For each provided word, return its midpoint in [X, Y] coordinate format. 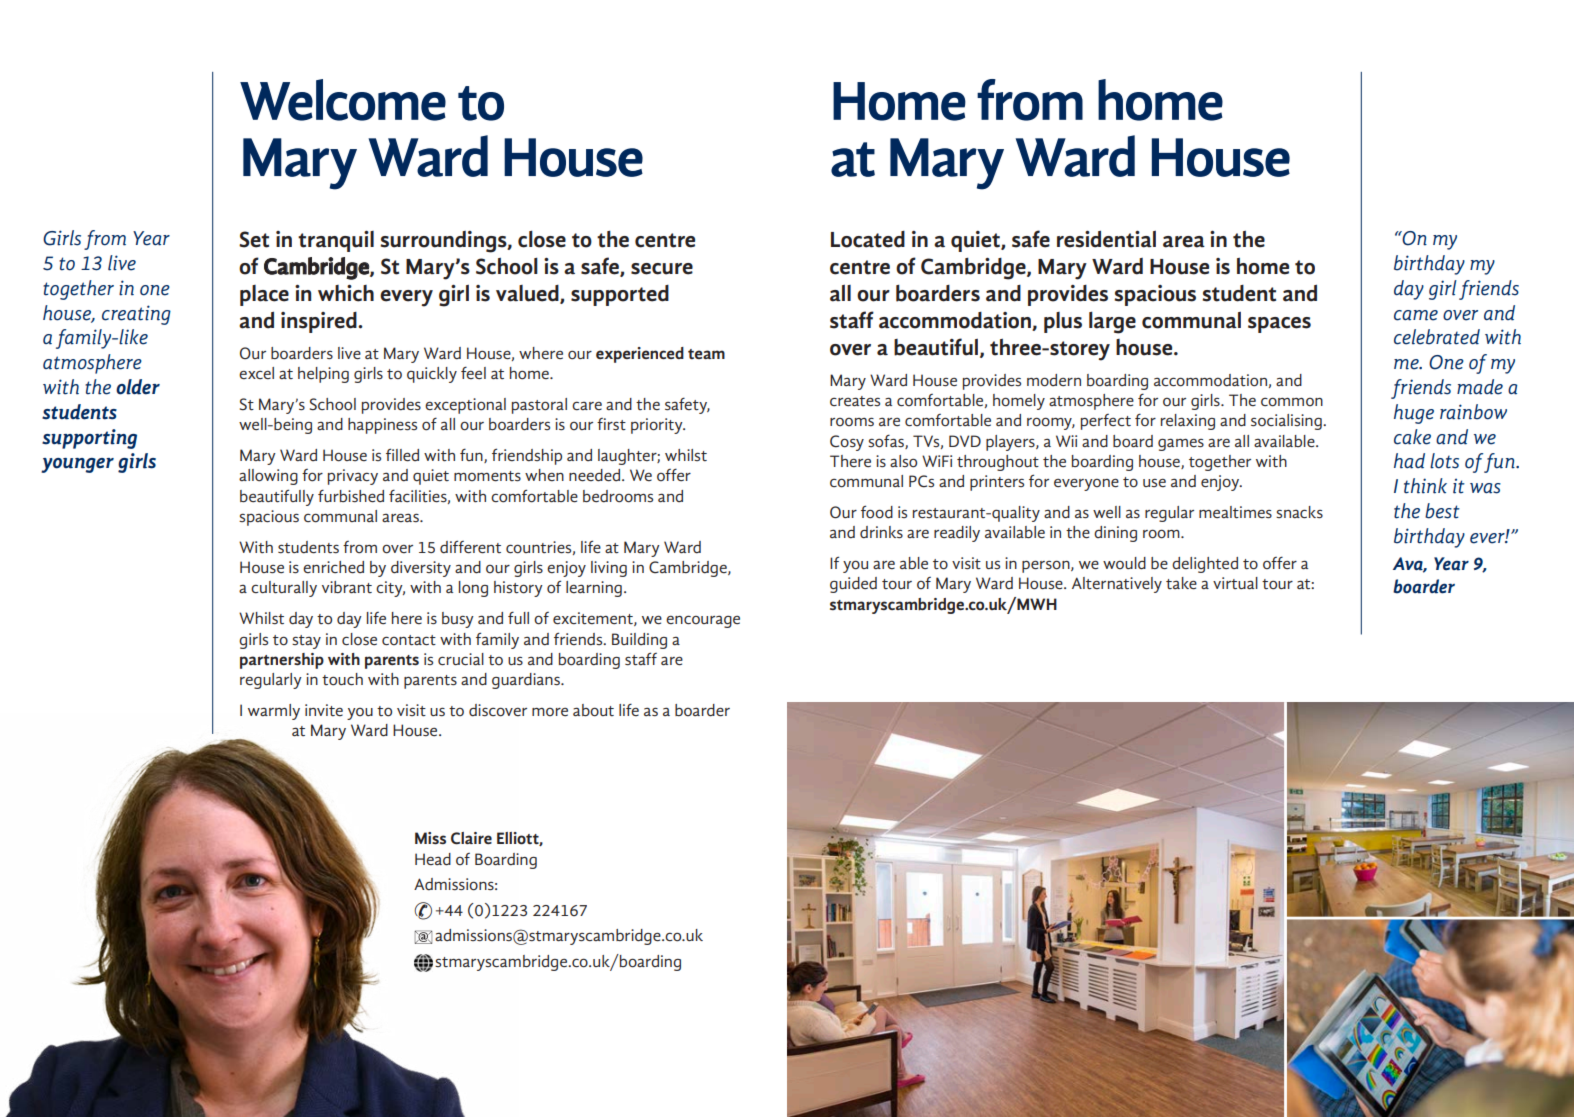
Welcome [343, 100]
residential [1106, 239]
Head [433, 859]
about [593, 710]
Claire [471, 838]
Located [868, 239]
